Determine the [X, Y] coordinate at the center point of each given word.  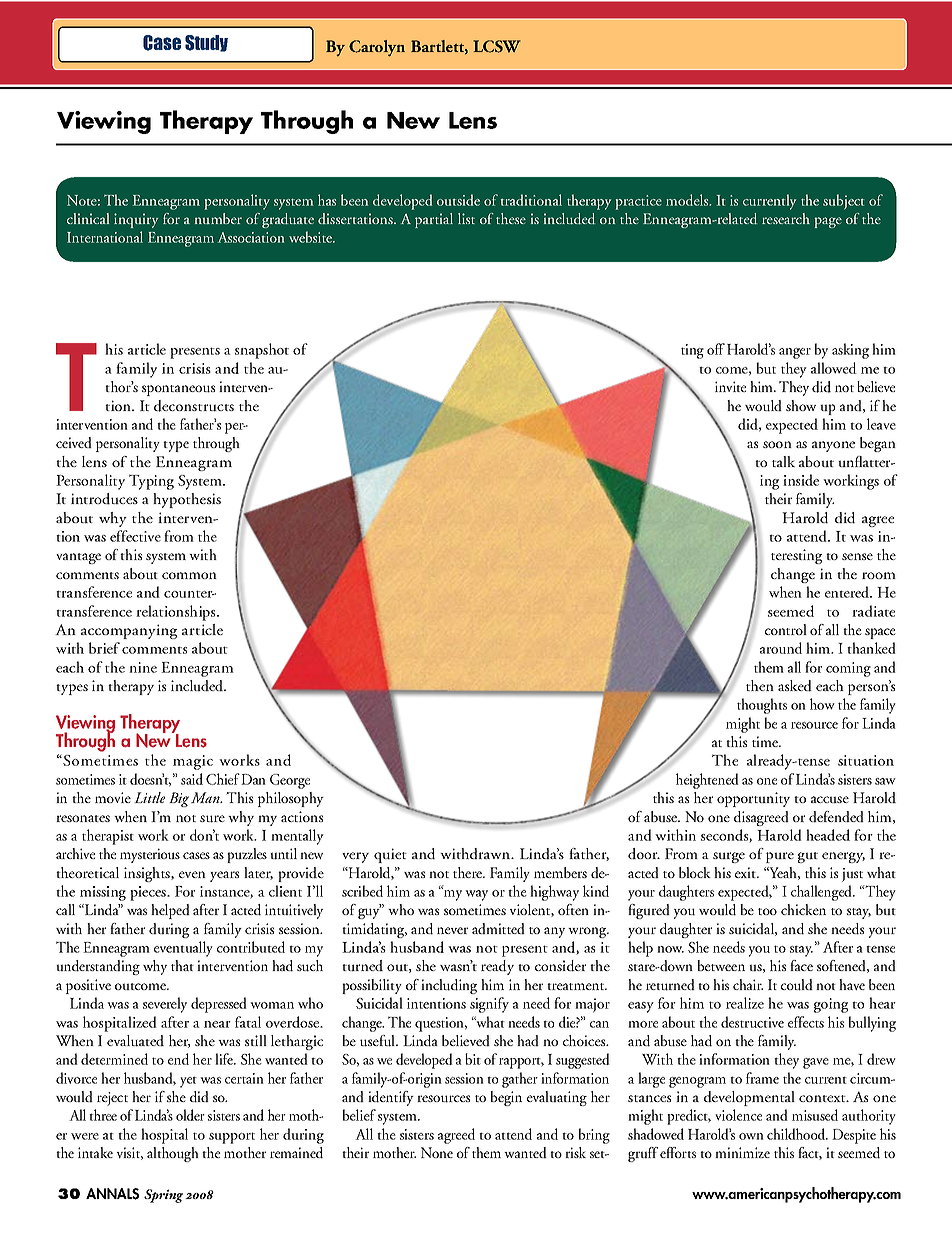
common [189, 575]
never [452, 930]
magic [193, 762]
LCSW [497, 46]
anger [795, 353]
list [466, 218]
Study [206, 43]
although [173, 1154]
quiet [390, 855]
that [182, 965]
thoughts [762, 706]
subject [843, 202]
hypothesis [187, 500]
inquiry [136, 220]
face [801, 965]
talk [783, 461]
